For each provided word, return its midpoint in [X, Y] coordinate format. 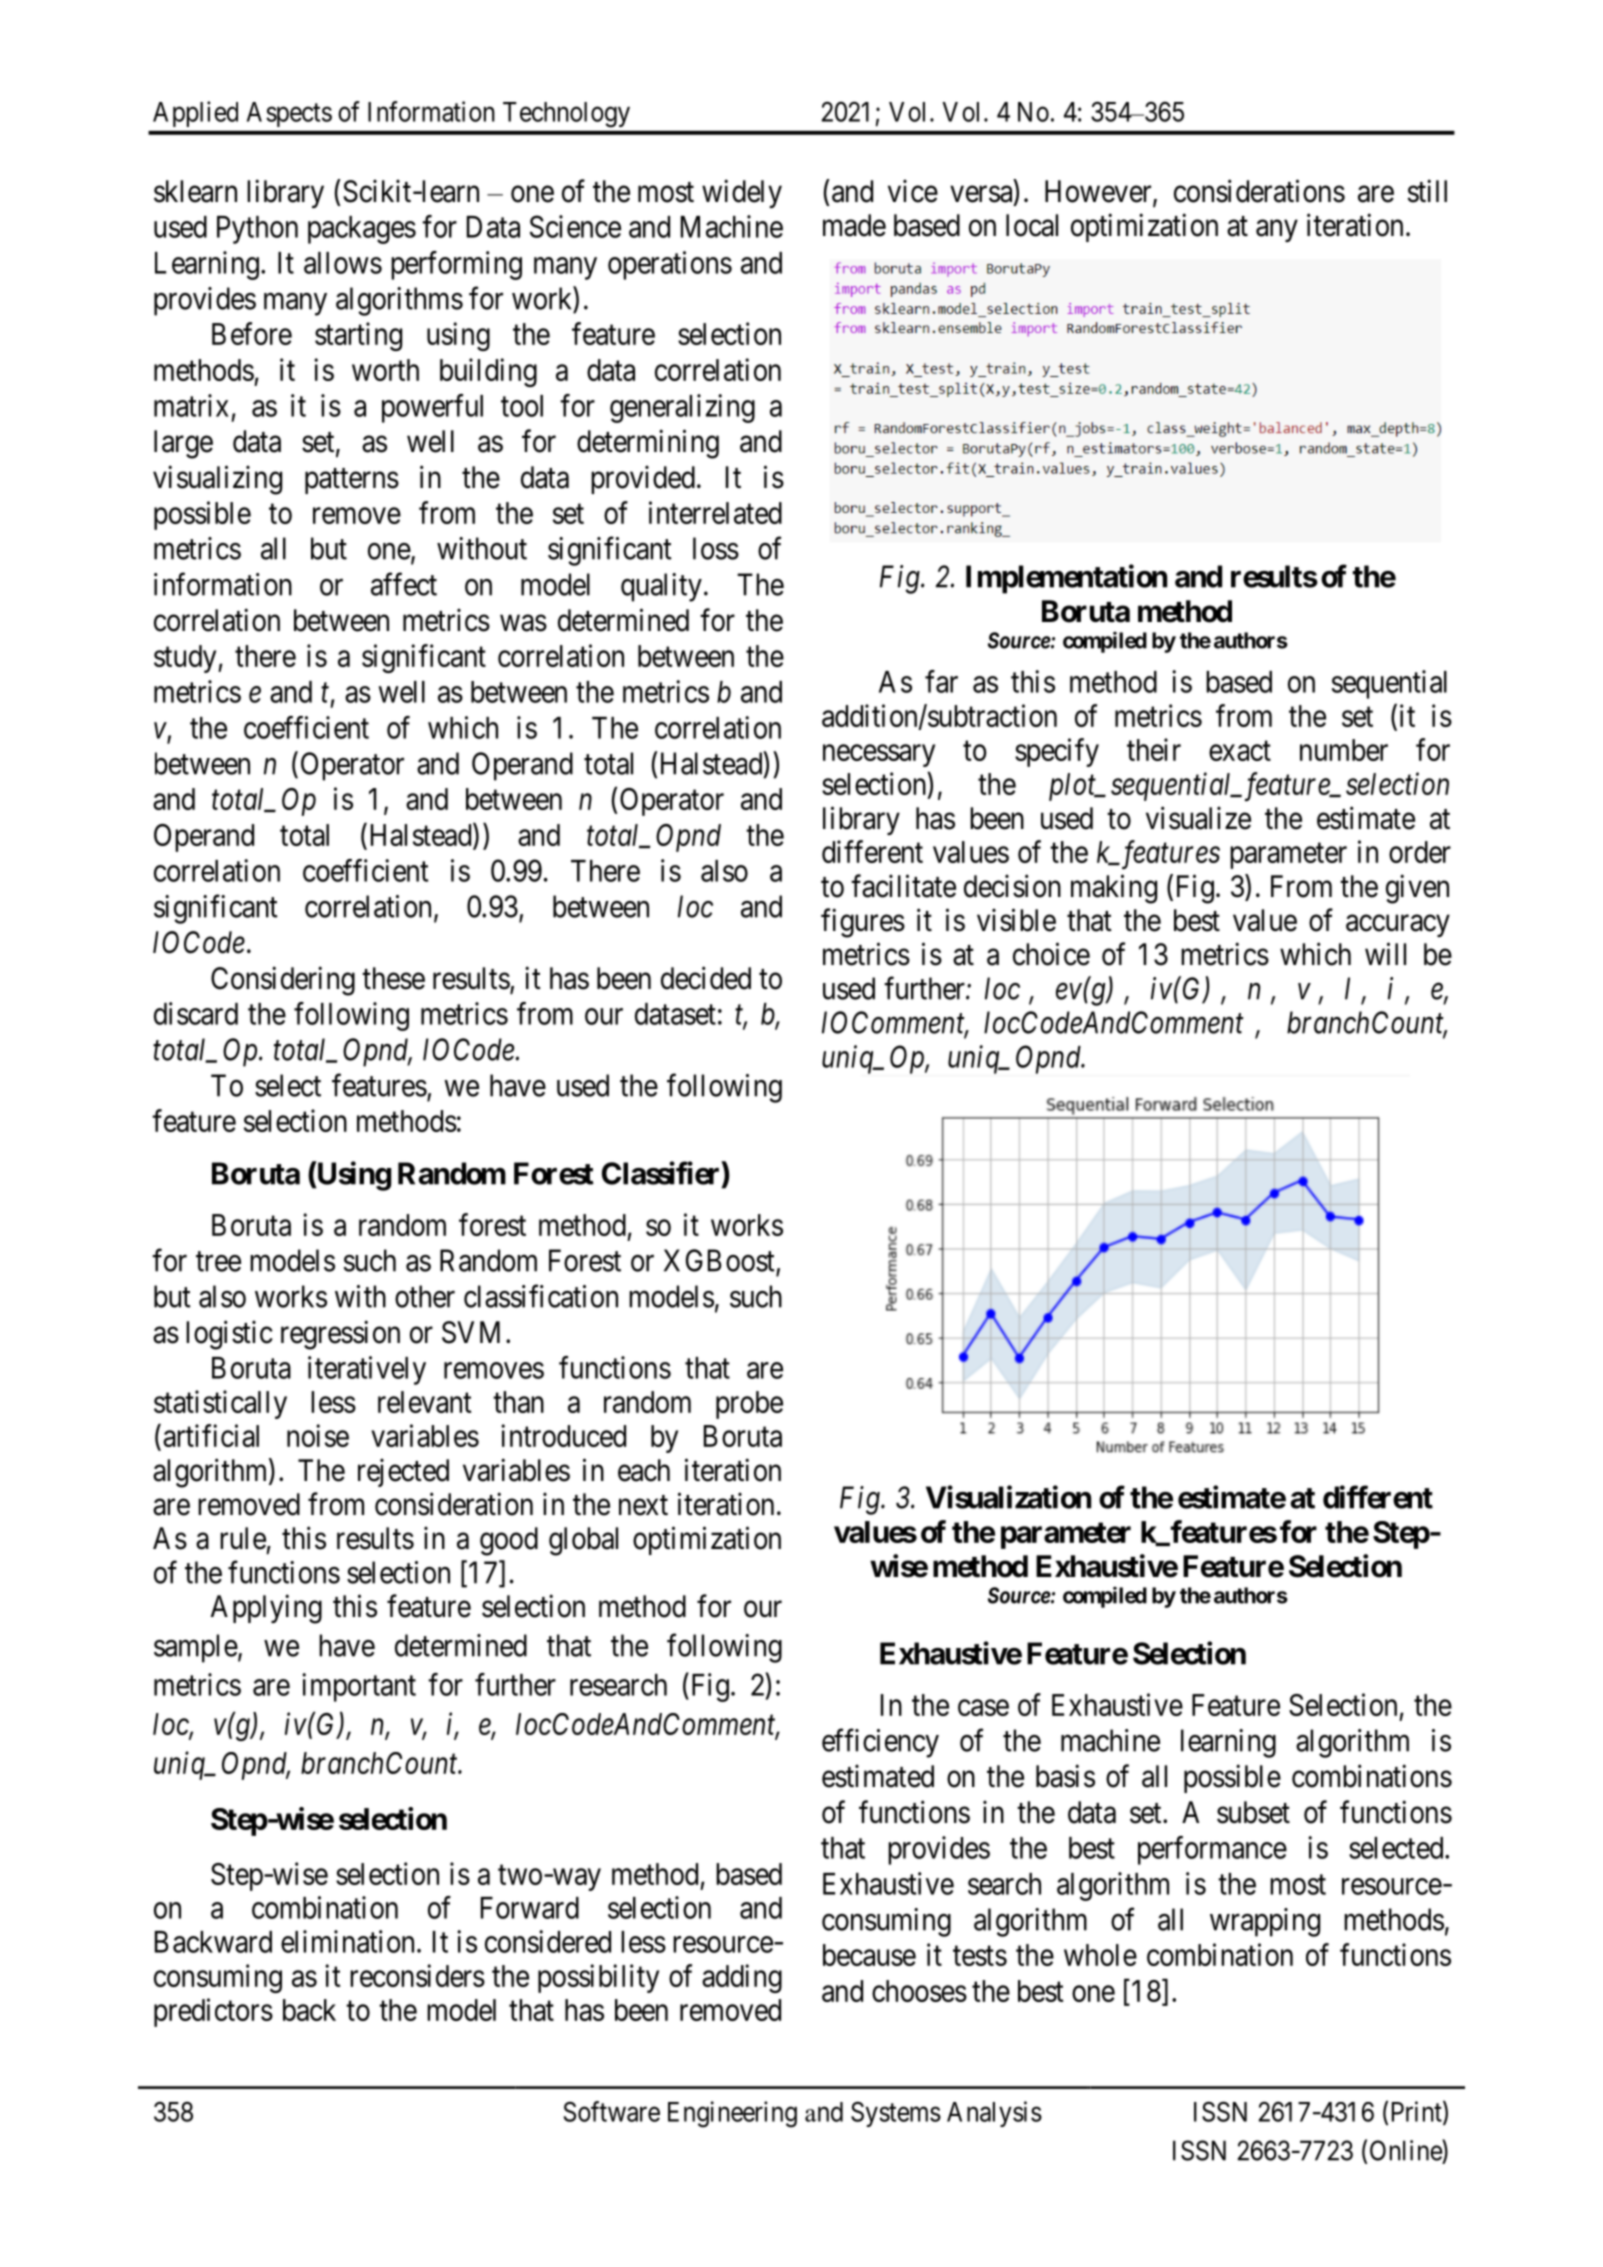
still [1427, 191]
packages [362, 230]
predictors [213, 2012]
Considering [283, 981]
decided [706, 978]
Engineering [732, 2114]
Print [1418, 2112]
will [1385, 953]
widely [742, 193]
